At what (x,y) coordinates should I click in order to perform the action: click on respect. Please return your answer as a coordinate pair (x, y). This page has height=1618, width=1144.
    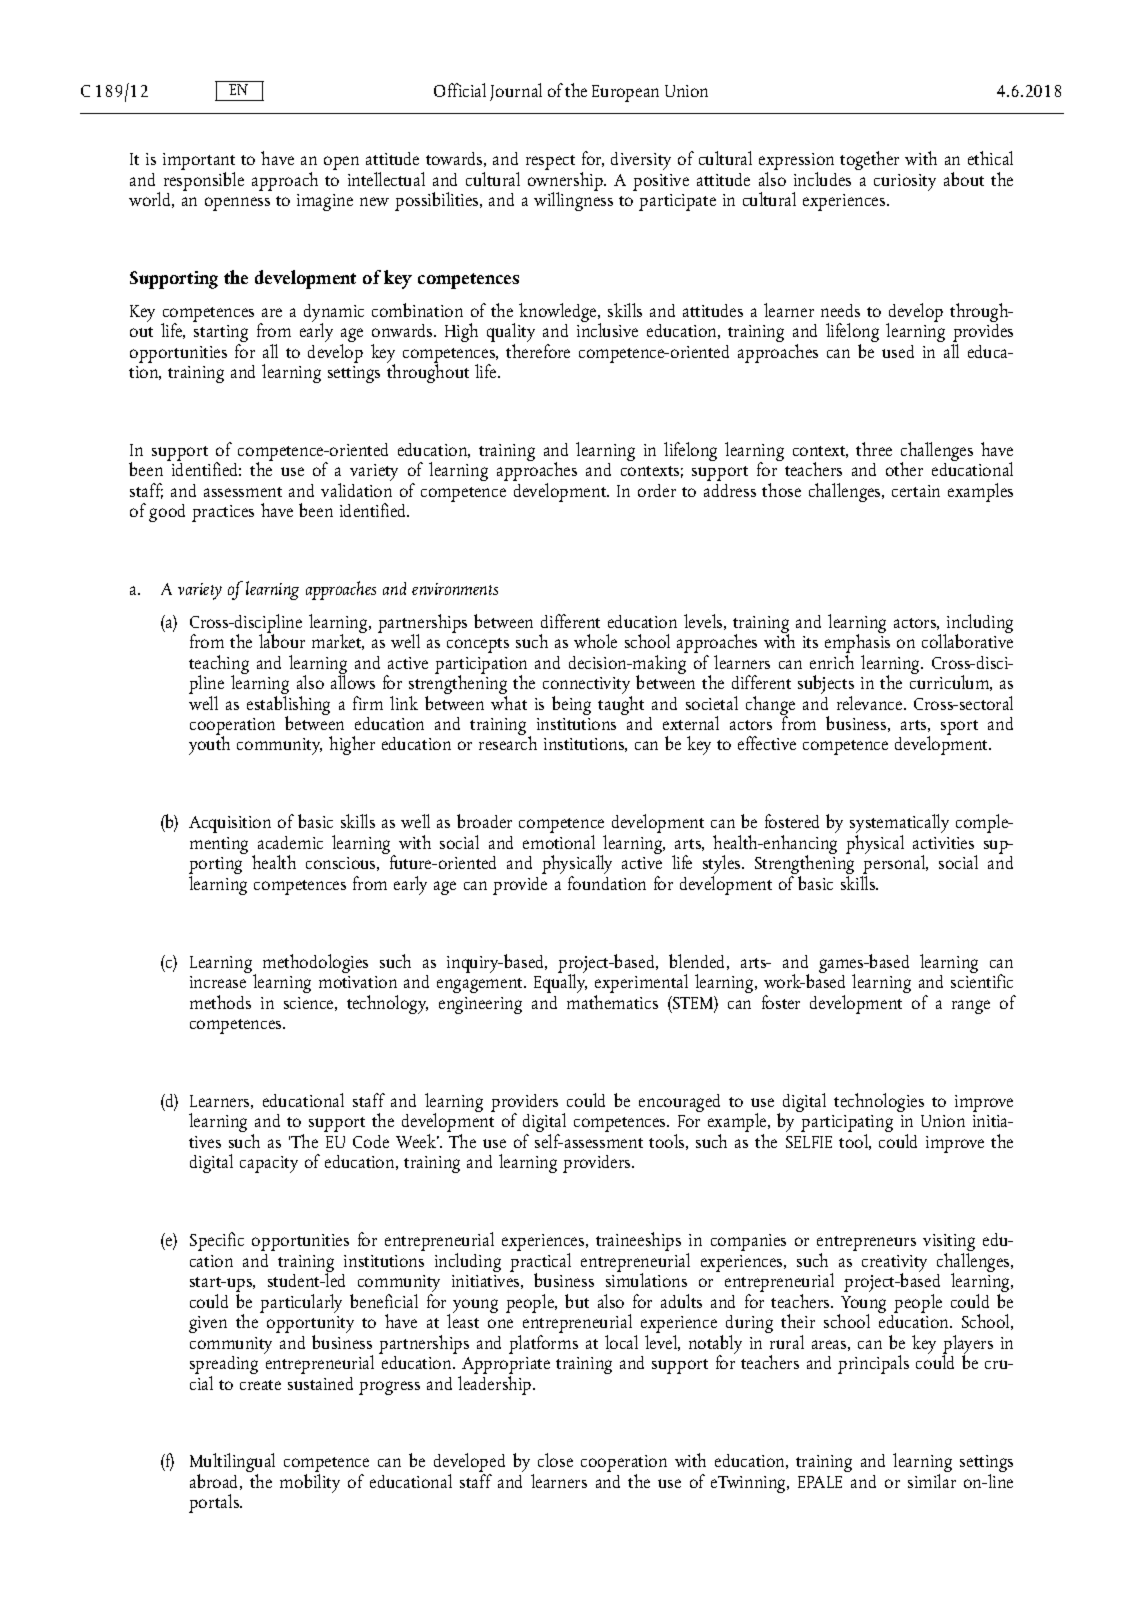
    Looking at the image, I should click on (550, 162).
